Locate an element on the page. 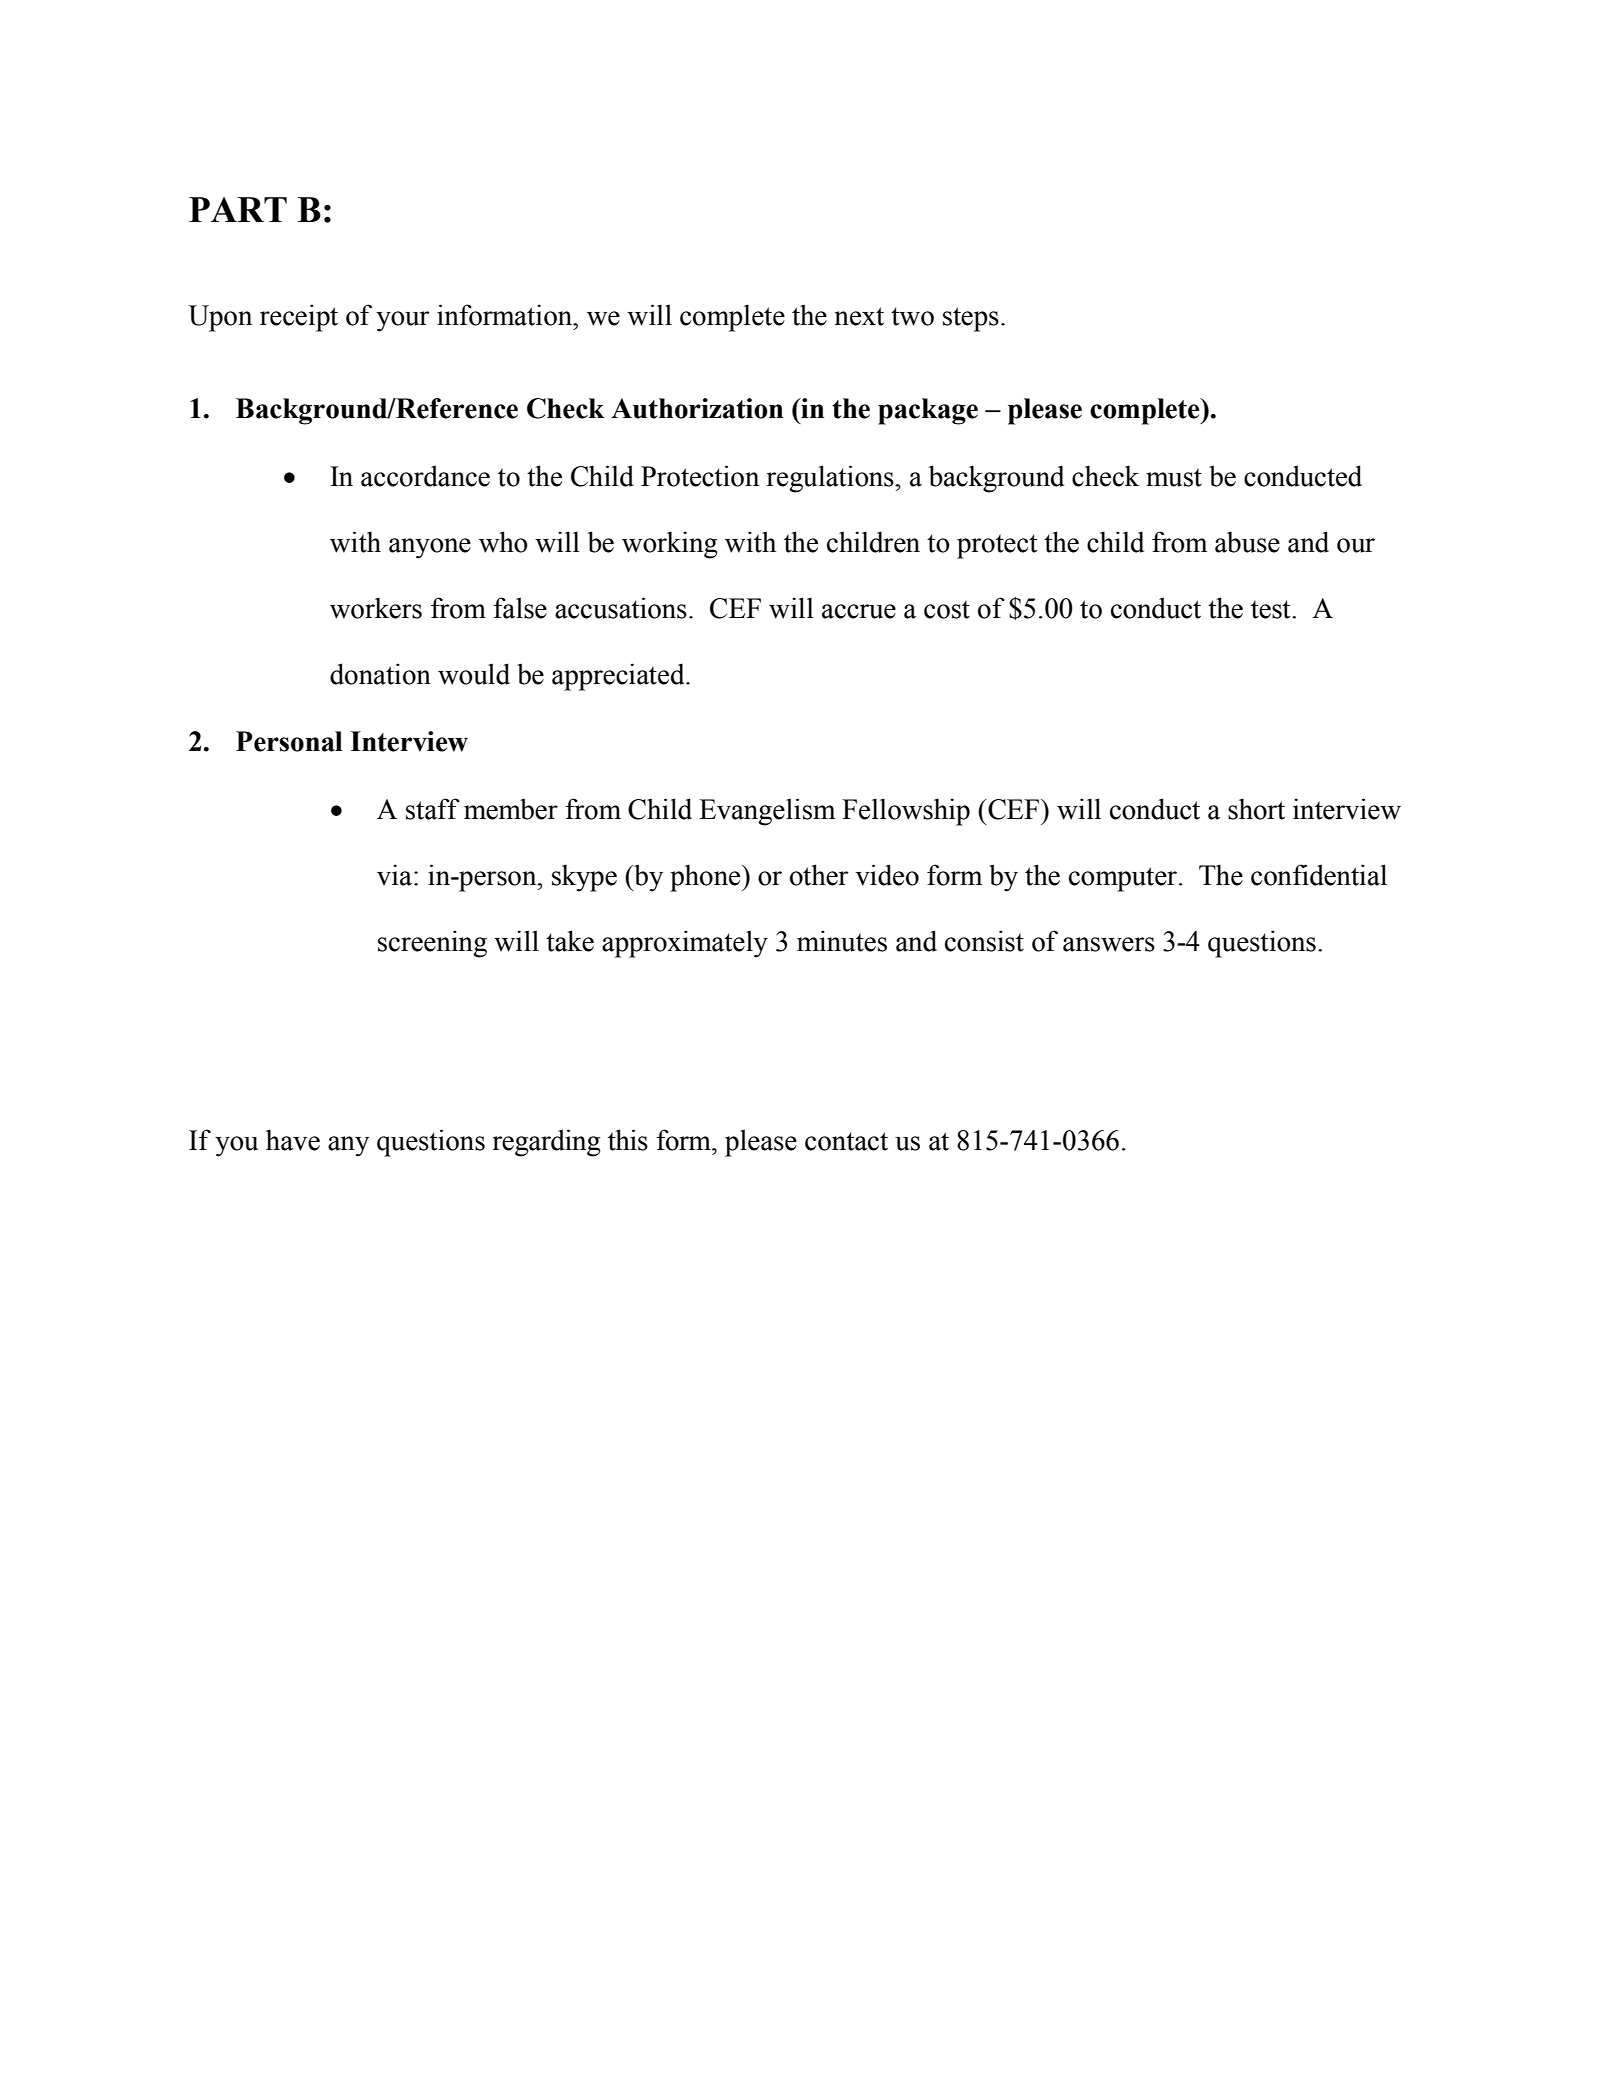 Image resolution: width=1602 pixels, height=2073 pixels. contact is located at coordinates (846, 1141).
